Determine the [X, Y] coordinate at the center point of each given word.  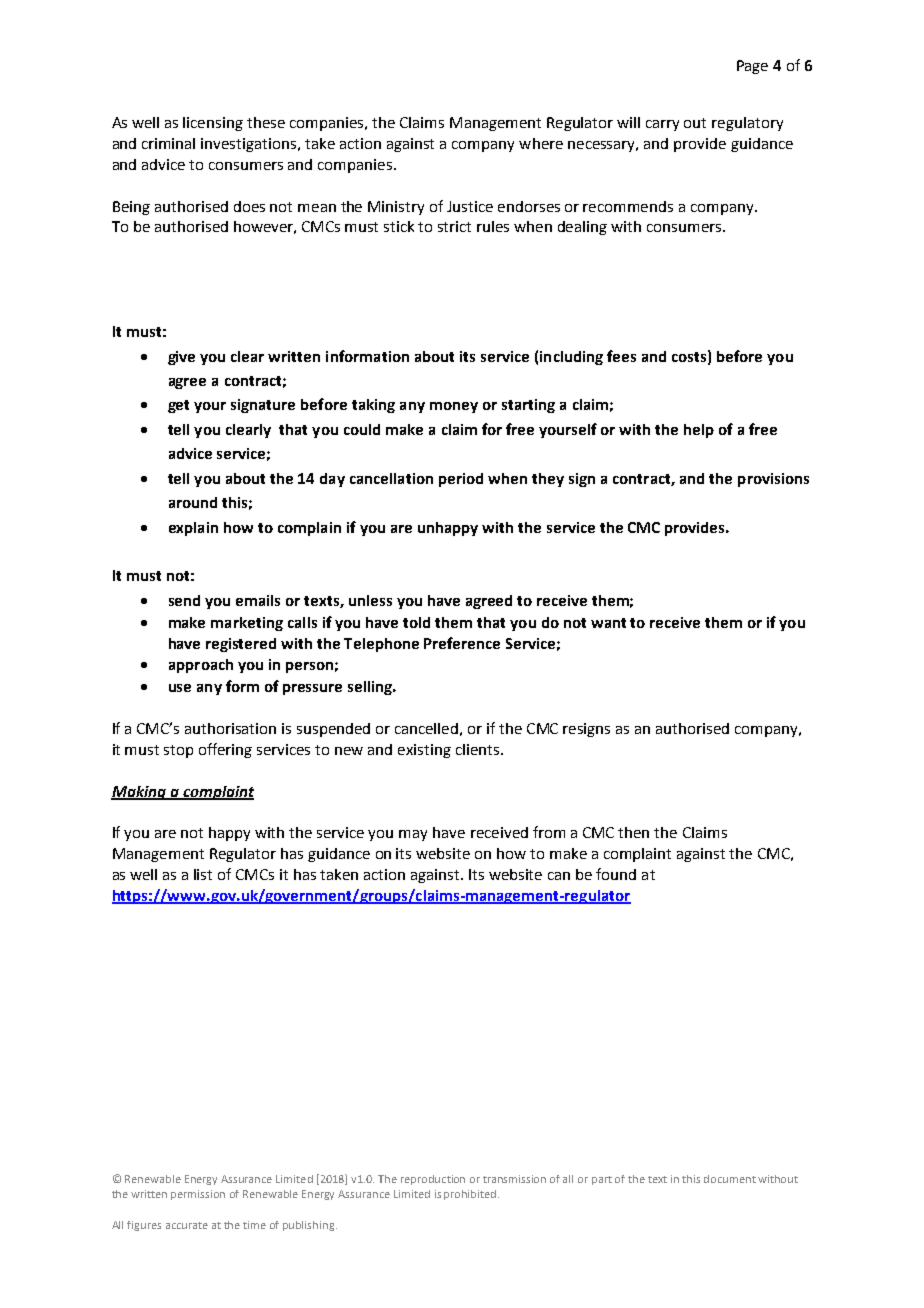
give [181, 358]
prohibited [471, 1195]
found [616, 874]
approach [201, 666]
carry [662, 125]
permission [198, 1195]
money [454, 407]
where [541, 143]
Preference [462, 643]
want [608, 623]
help [699, 431]
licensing [213, 124]
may [413, 835]
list [203, 874]
